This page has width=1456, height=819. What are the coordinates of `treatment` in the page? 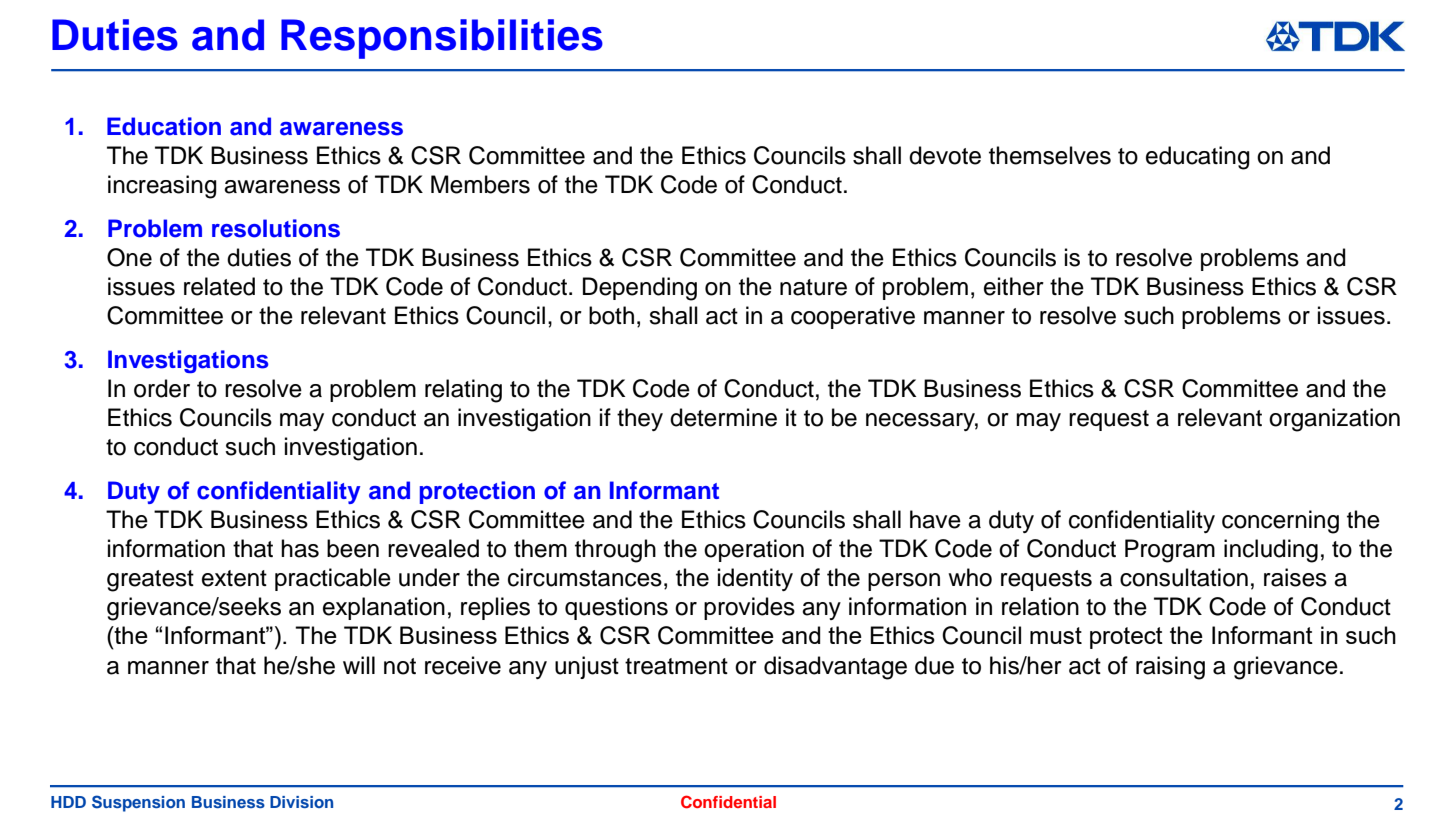 It's located at (676, 666).
